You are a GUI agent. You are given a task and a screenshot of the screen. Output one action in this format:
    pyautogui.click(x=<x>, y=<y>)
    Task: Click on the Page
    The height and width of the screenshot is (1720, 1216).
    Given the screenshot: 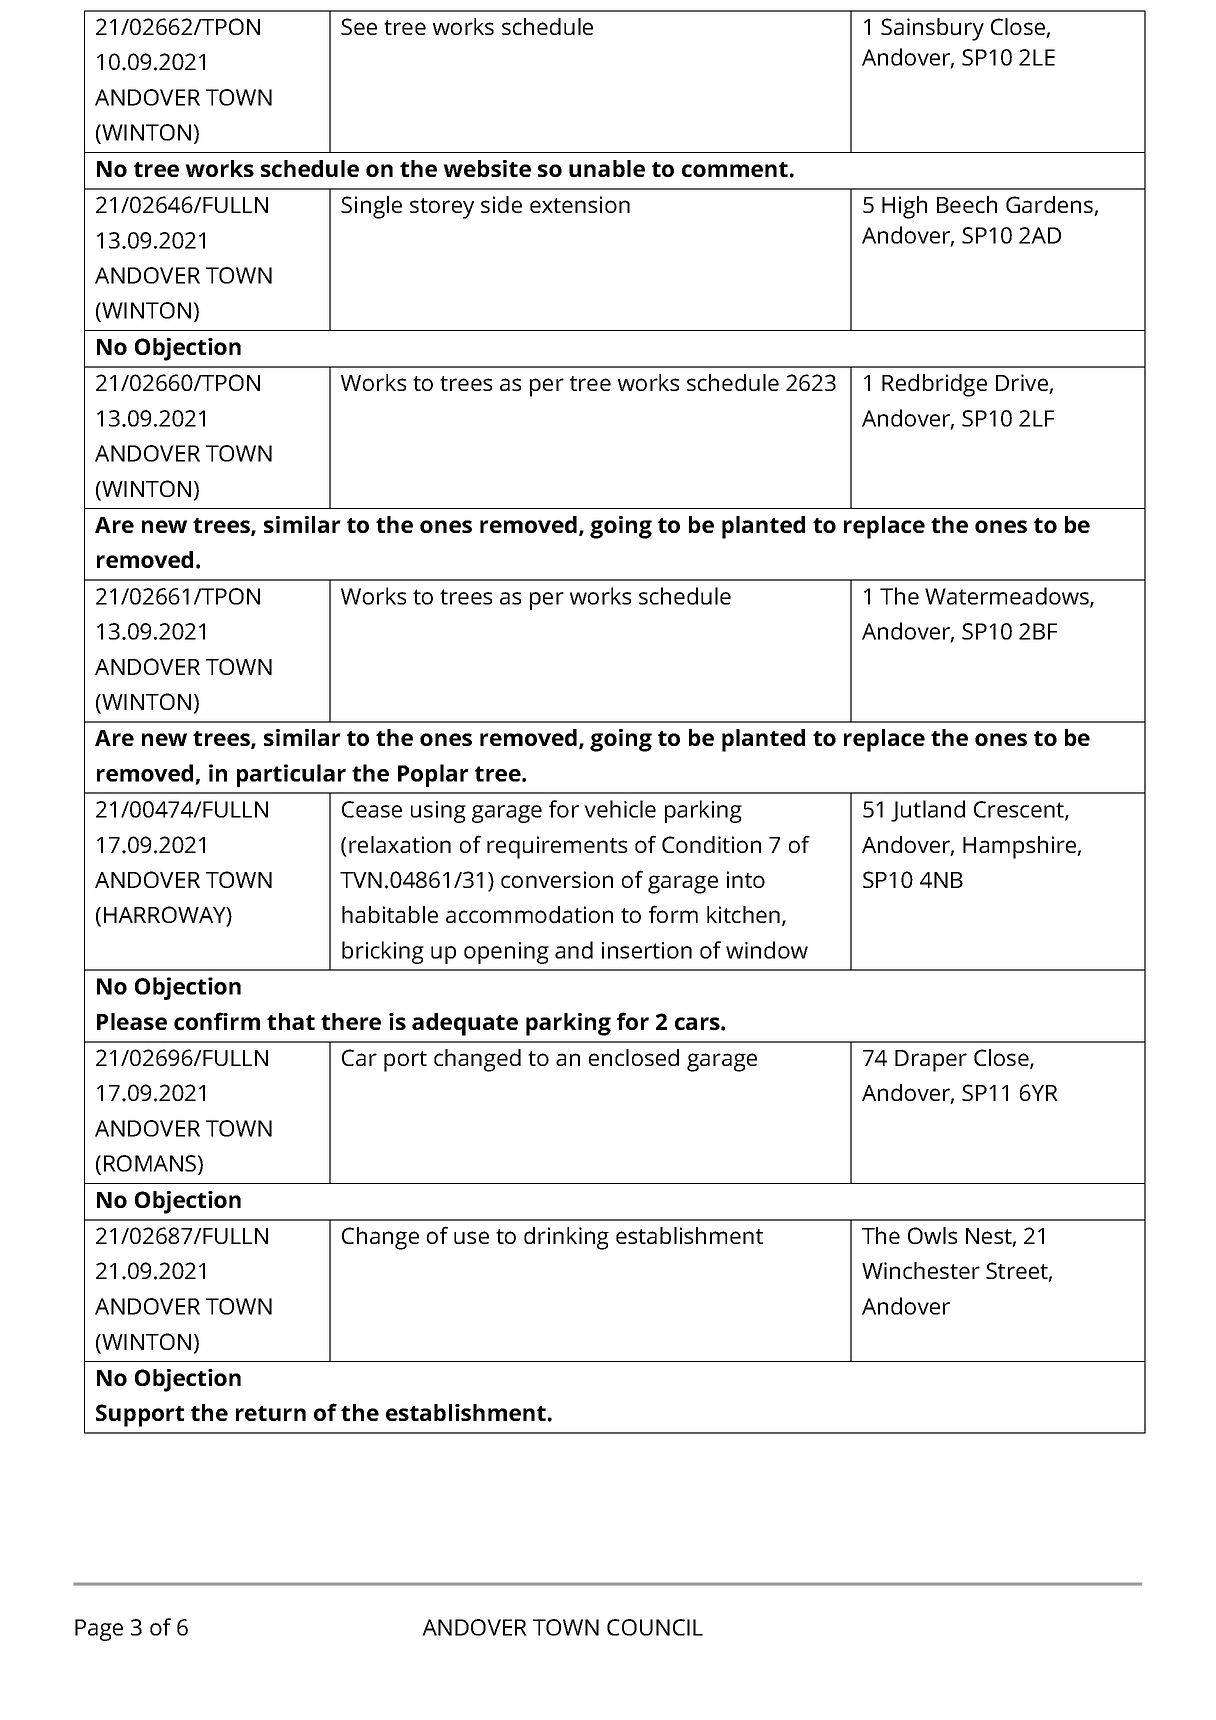 What is the action you would take?
    pyautogui.click(x=99, y=1630)
